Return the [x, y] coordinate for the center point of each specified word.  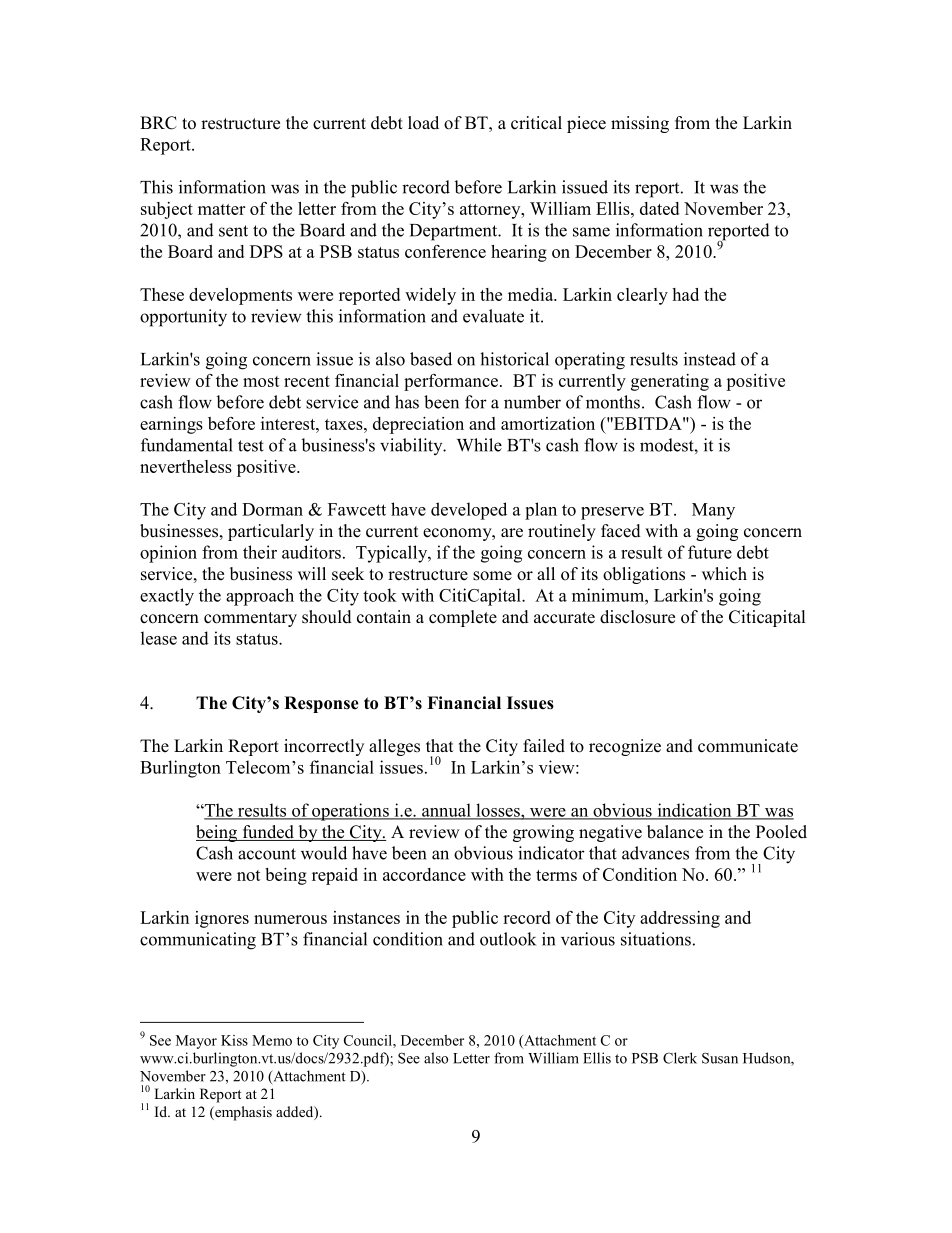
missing [640, 124]
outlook [508, 939]
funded [268, 833]
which [724, 574]
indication [694, 811]
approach [260, 597]
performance [451, 382]
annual [446, 811]
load [423, 123]
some [492, 576]
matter [221, 209]
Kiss [234, 1040]
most [261, 381]
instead [710, 359]
